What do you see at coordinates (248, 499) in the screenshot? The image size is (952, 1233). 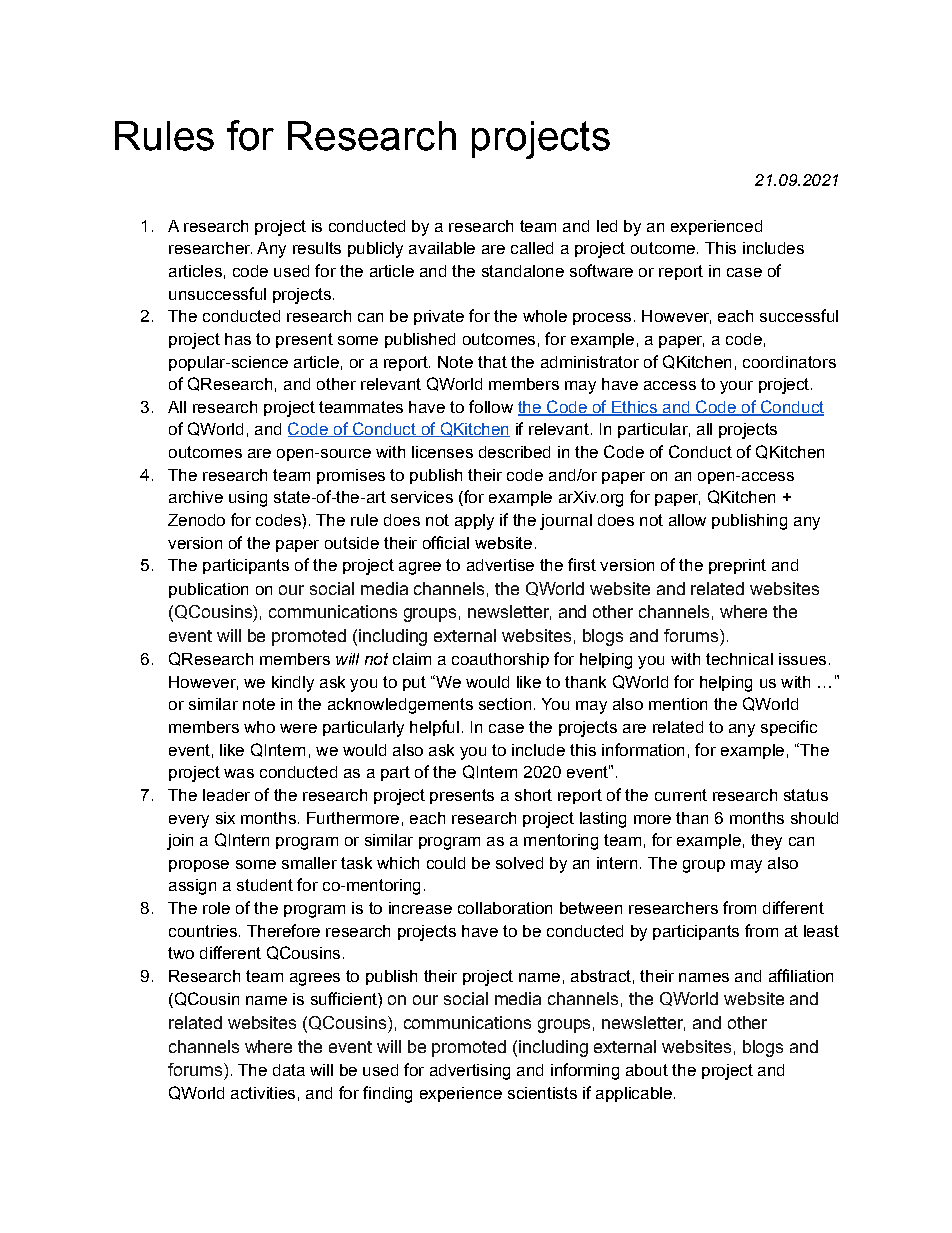 I see `using` at bounding box center [248, 499].
